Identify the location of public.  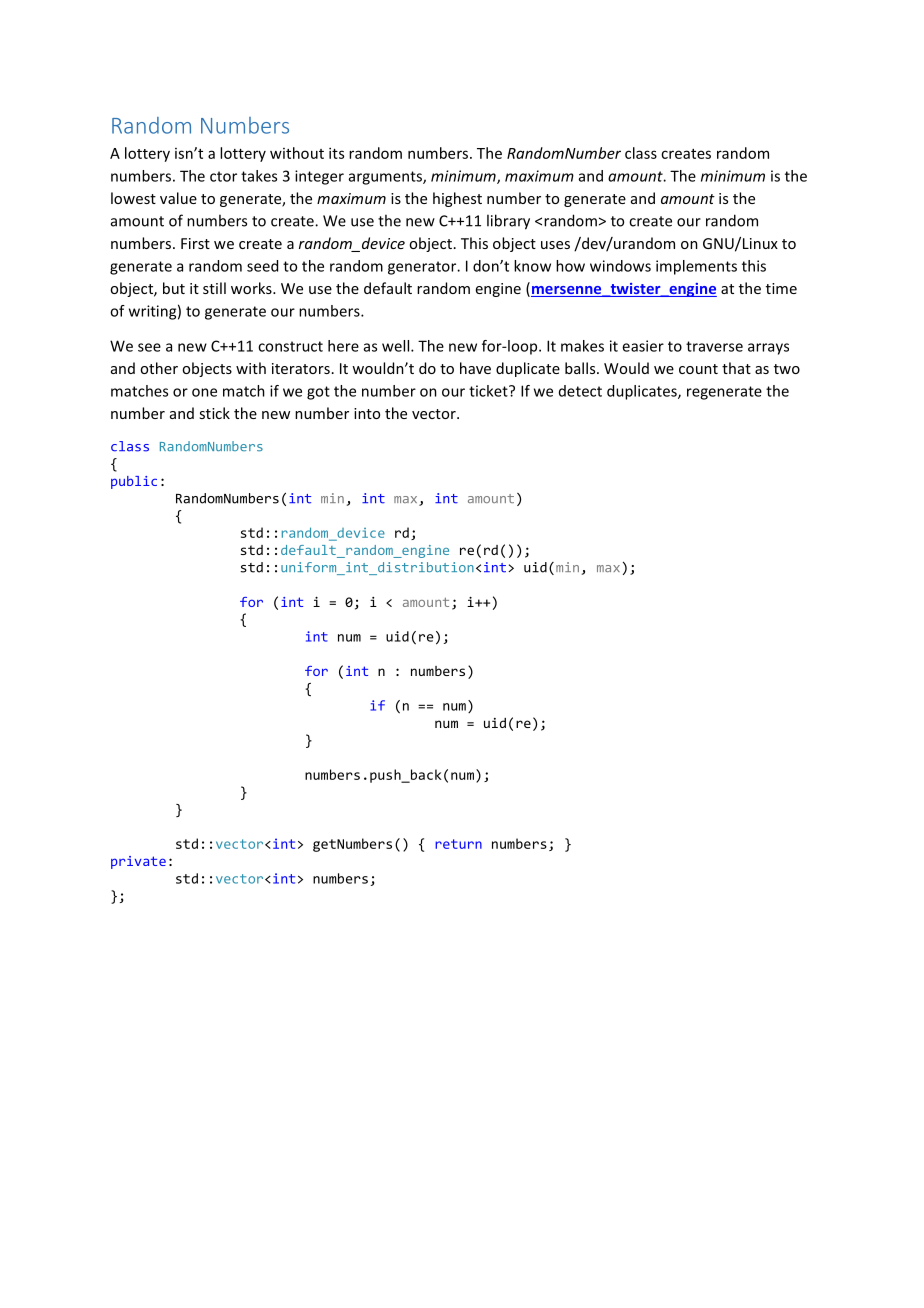
(134, 482).
